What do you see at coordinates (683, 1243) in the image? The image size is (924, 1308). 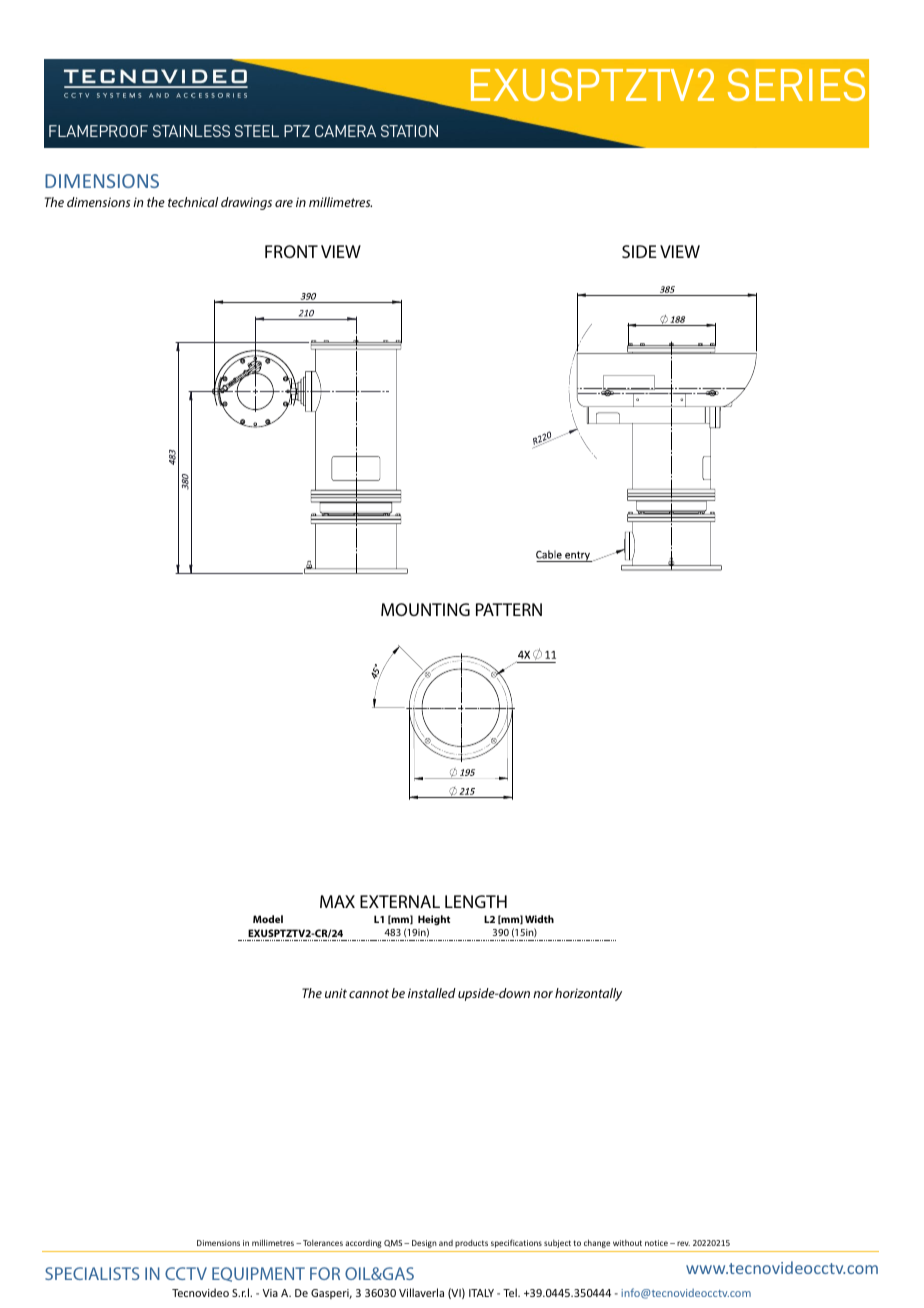 I see `rev` at bounding box center [683, 1243].
